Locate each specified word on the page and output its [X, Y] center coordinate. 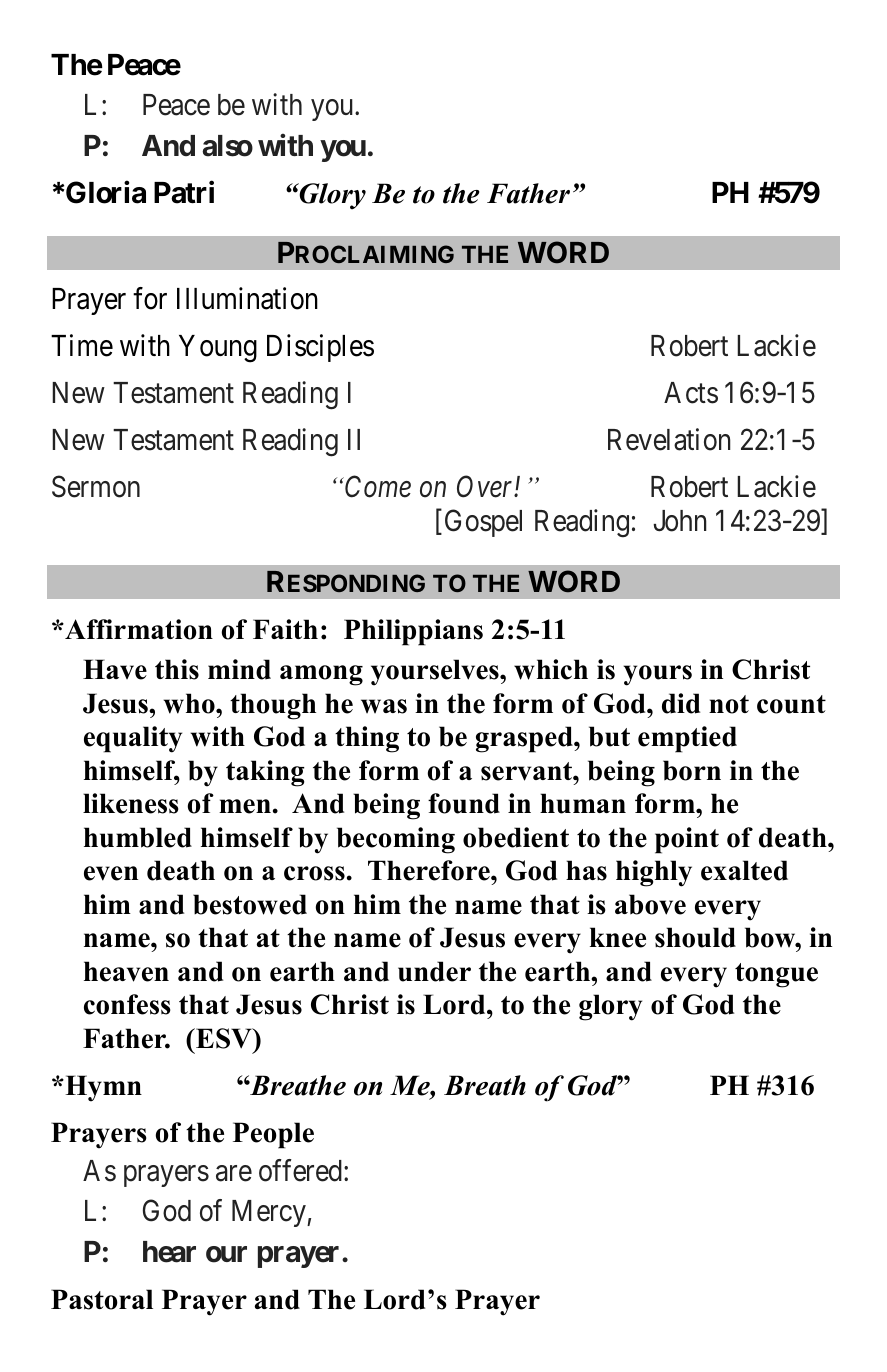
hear [169, 1252]
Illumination [247, 298]
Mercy [270, 1213]
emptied [687, 739]
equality [133, 739]
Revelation [669, 439]
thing [367, 739]
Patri [184, 192]
